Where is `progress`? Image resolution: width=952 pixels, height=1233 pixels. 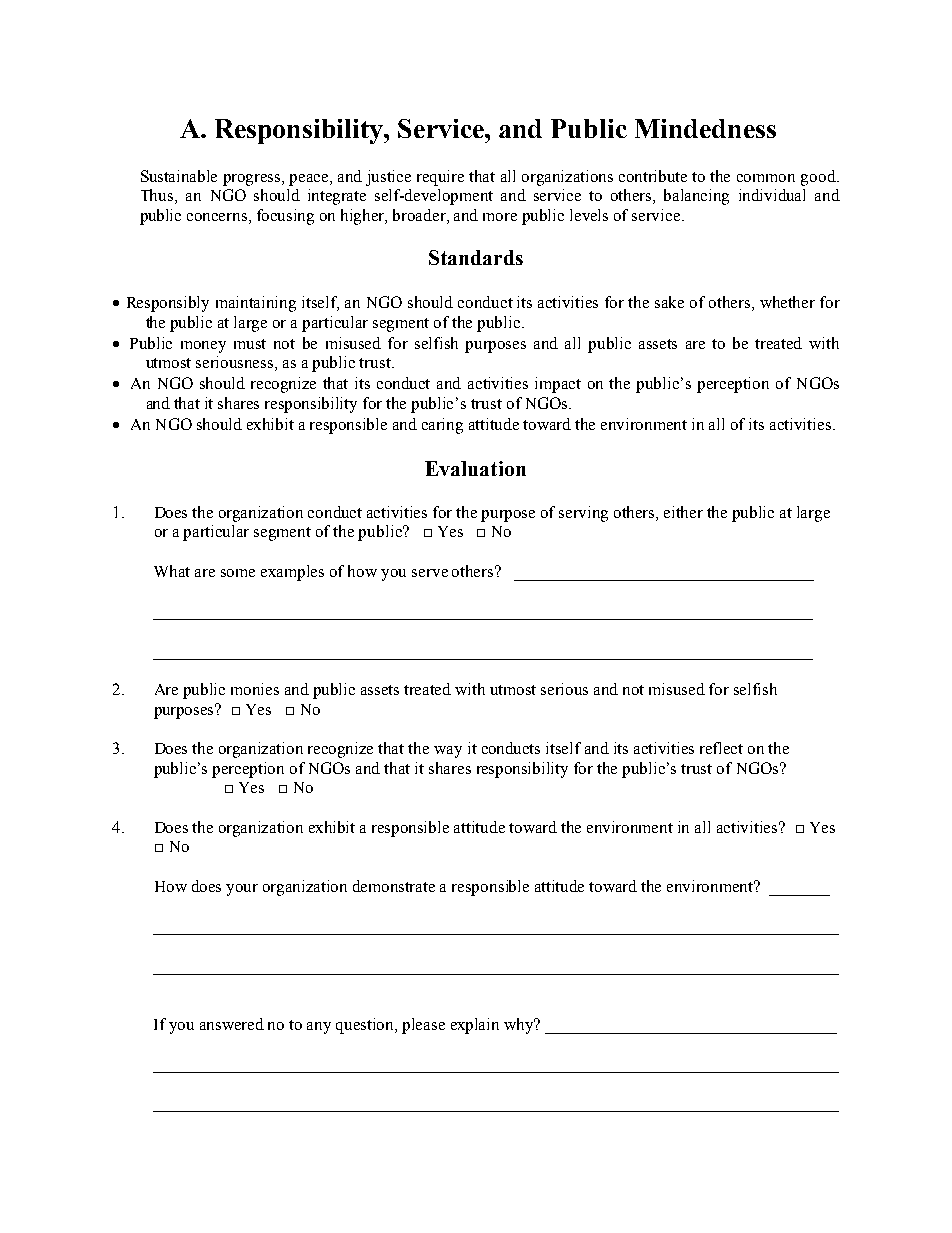
progress is located at coordinates (253, 180).
